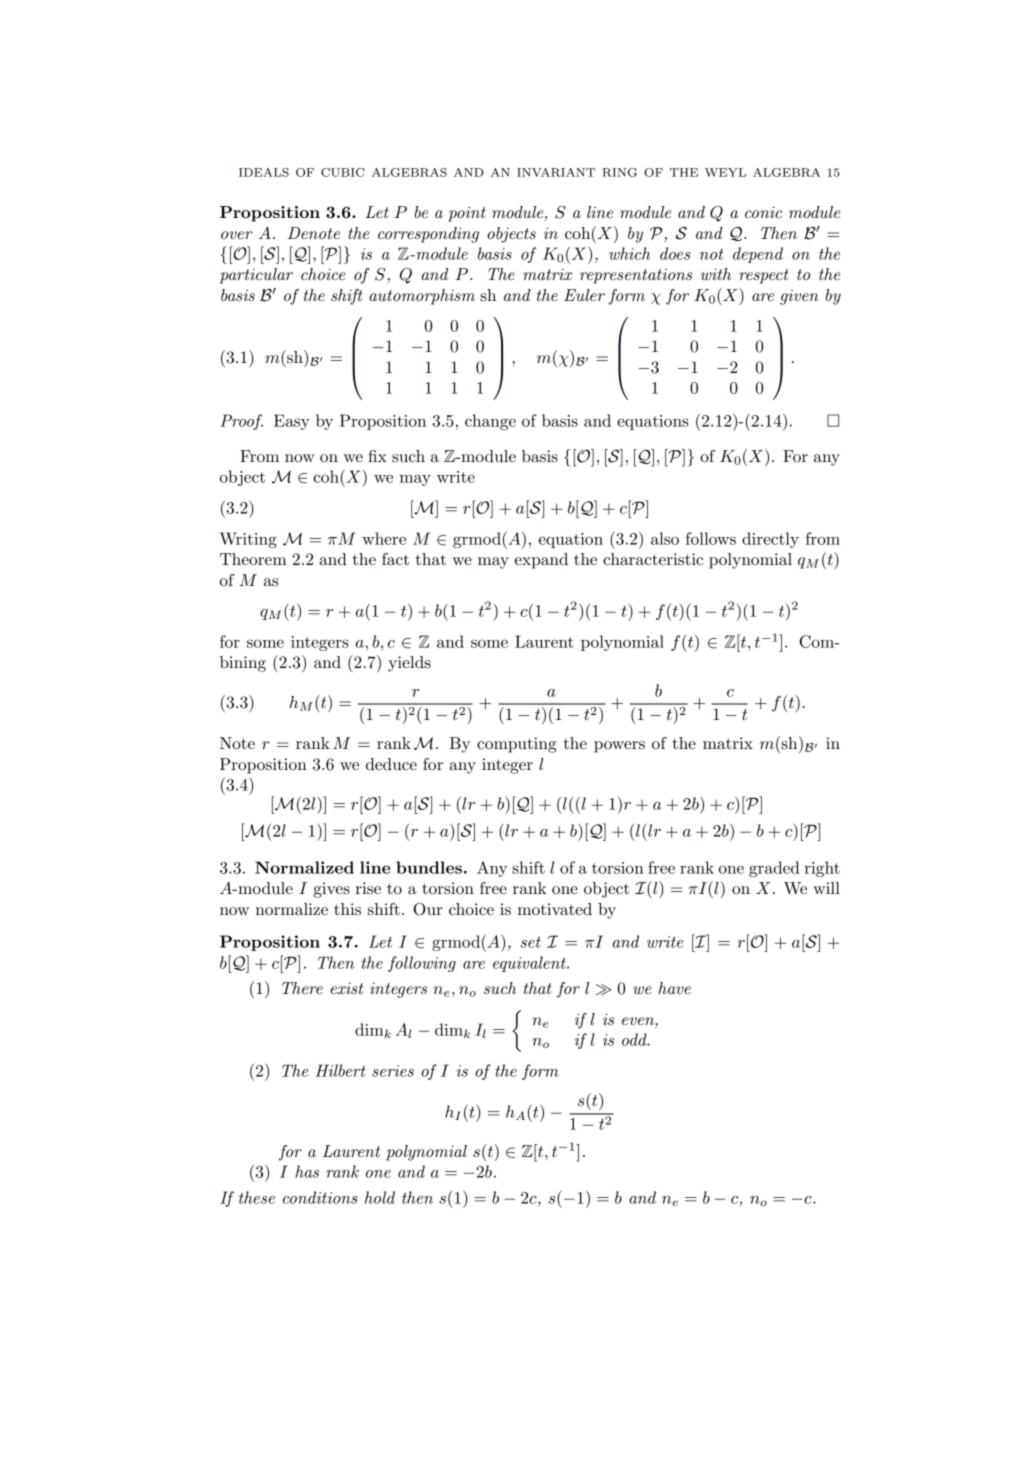  What do you see at coordinates (409, 664) in the screenshot?
I see `yields` at bounding box center [409, 664].
